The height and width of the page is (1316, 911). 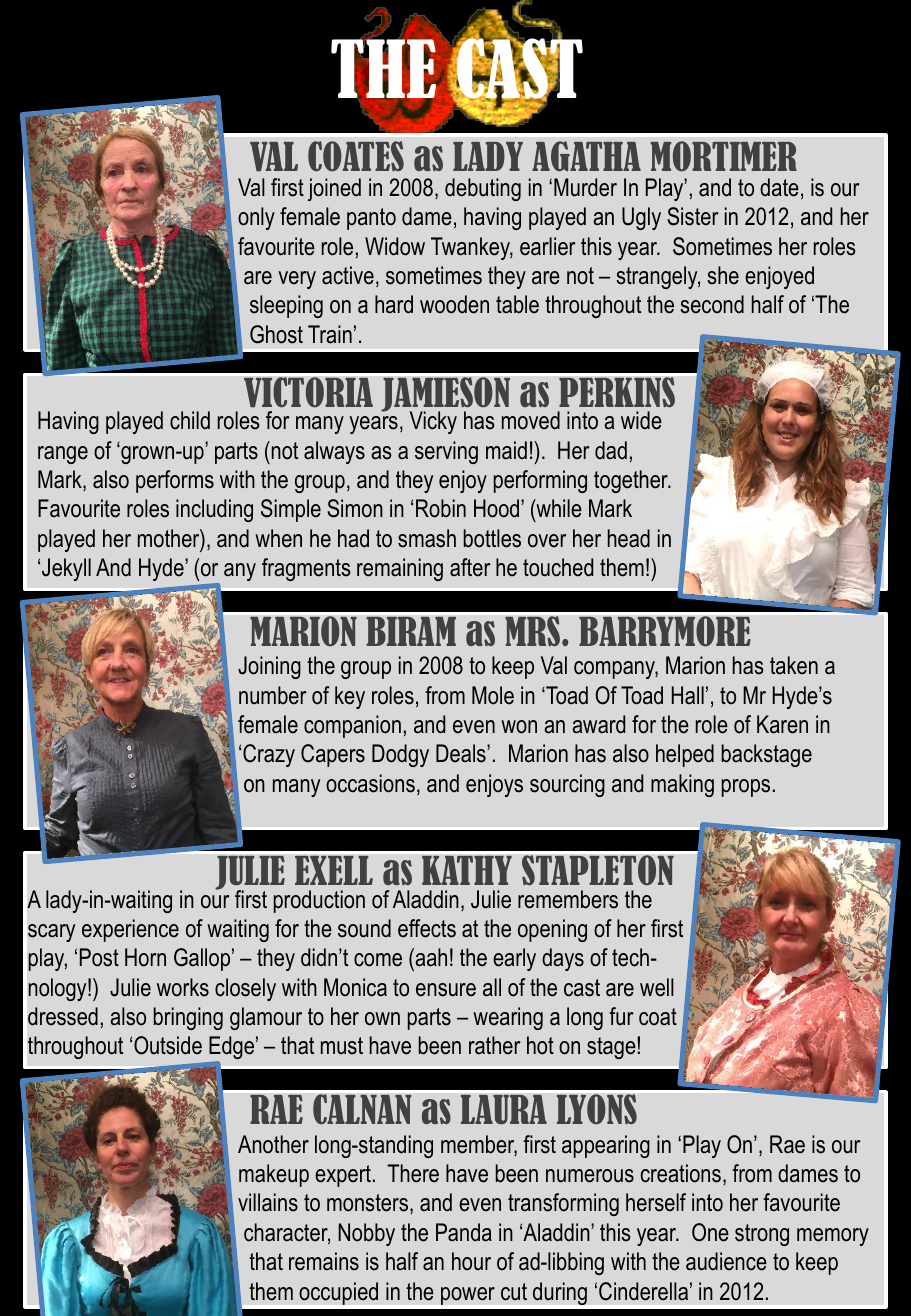 I want to click on hour, so click(x=471, y=1261).
